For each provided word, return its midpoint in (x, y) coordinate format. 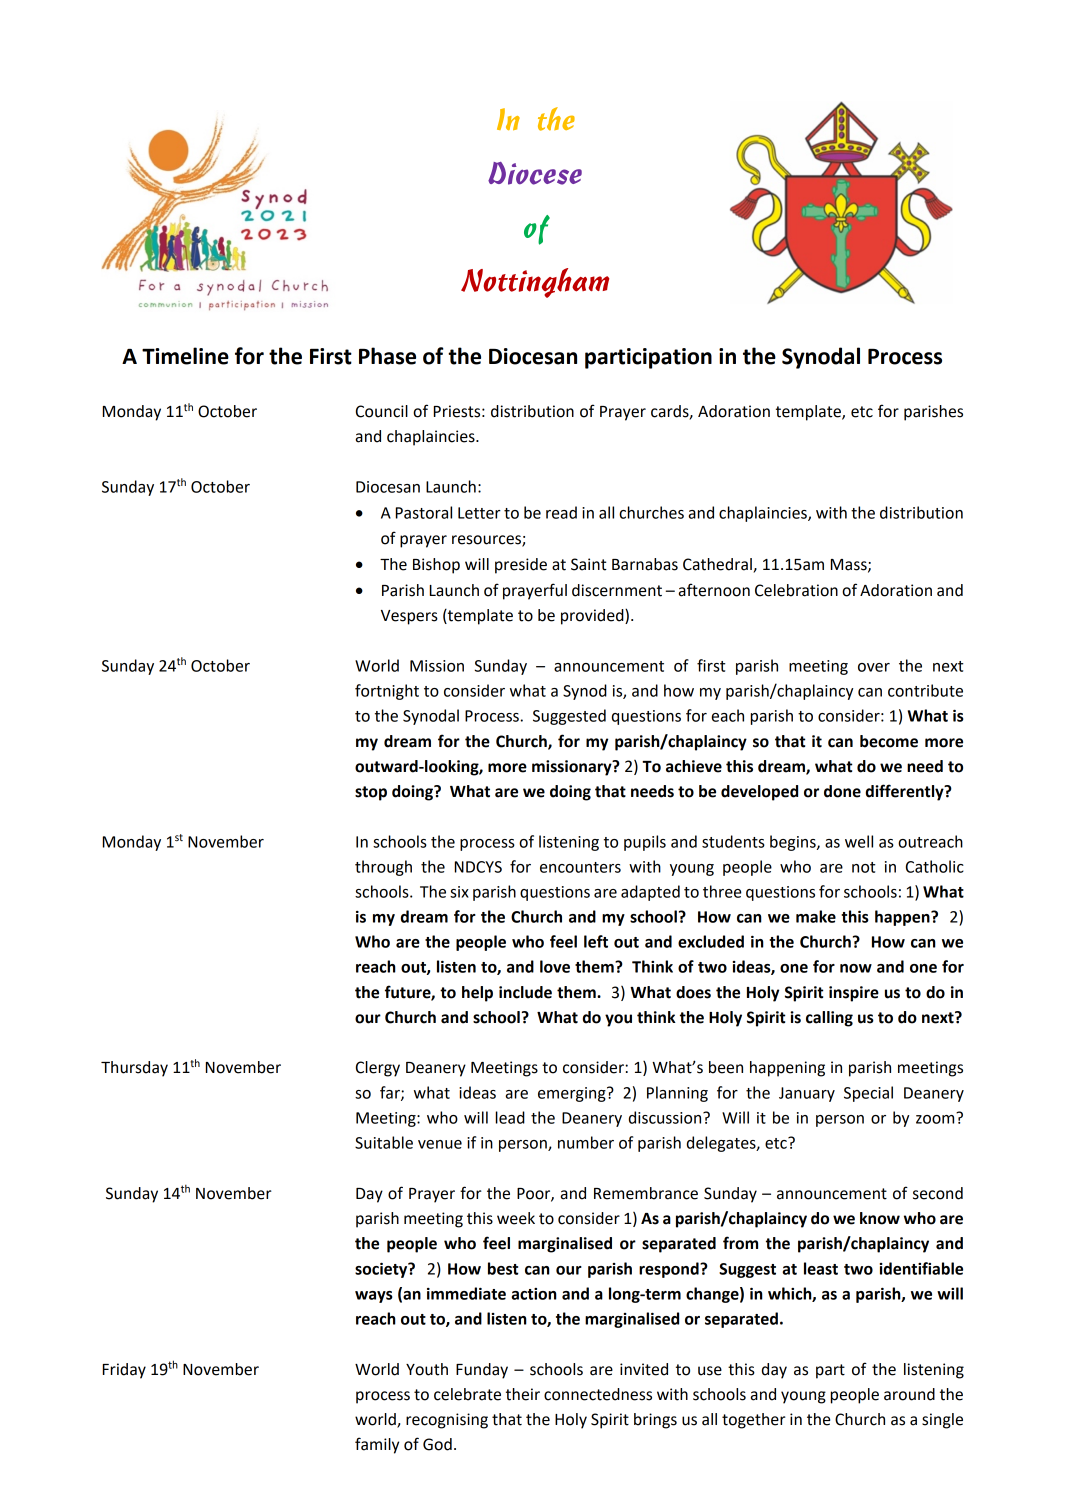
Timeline (185, 356)
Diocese (535, 173)
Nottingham (535, 283)
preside (521, 566)
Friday (124, 1371)
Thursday (134, 1069)
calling (829, 1019)
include (525, 992)
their (523, 1394)
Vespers (409, 617)
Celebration (796, 590)
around (909, 1394)
